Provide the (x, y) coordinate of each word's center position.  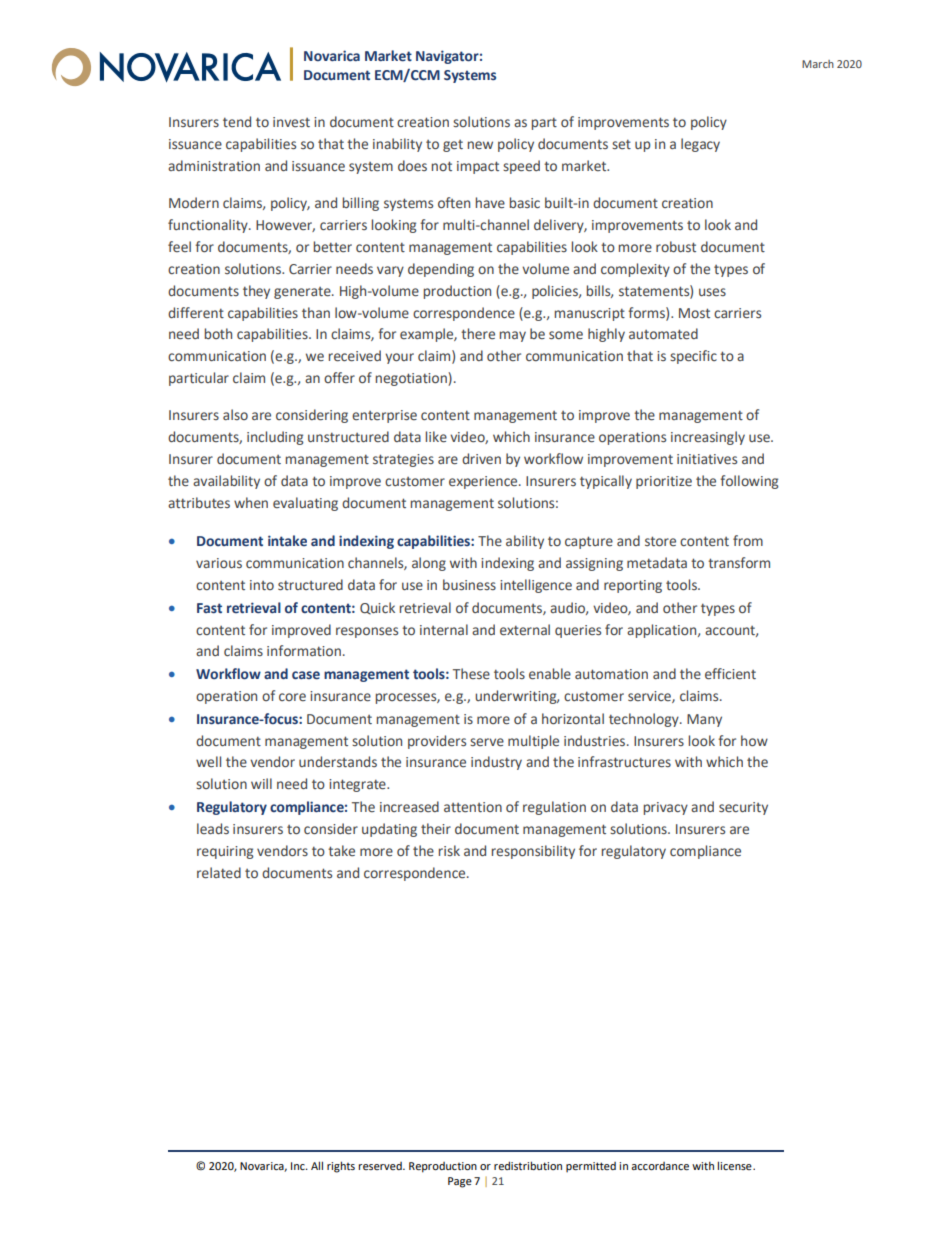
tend (237, 121)
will (261, 783)
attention (473, 807)
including (275, 438)
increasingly (708, 438)
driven (481, 458)
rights (341, 1167)
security (743, 808)
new (480, 145)
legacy (700, 145)
